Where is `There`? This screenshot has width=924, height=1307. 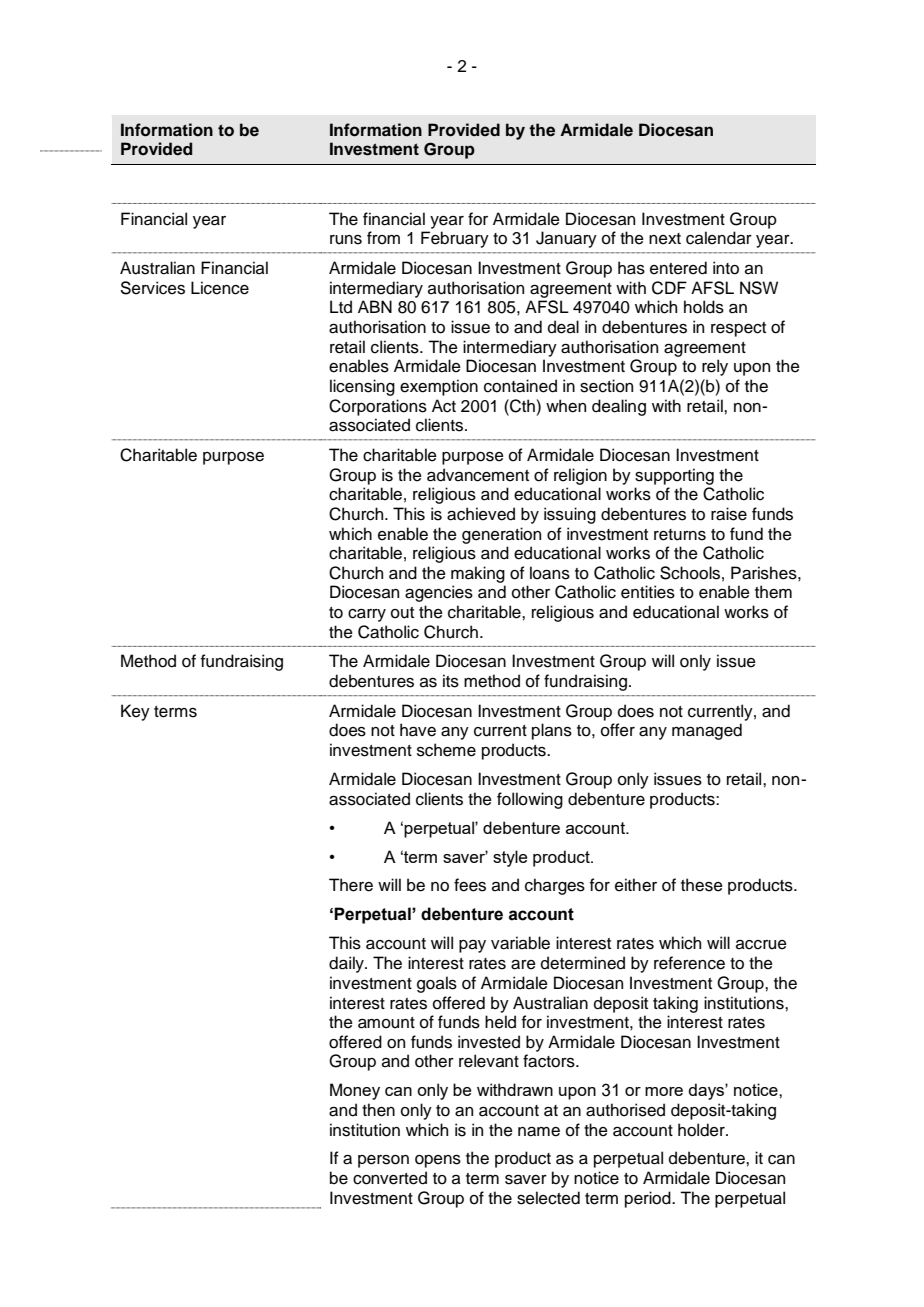 There is located at coordinates (351, 885).
